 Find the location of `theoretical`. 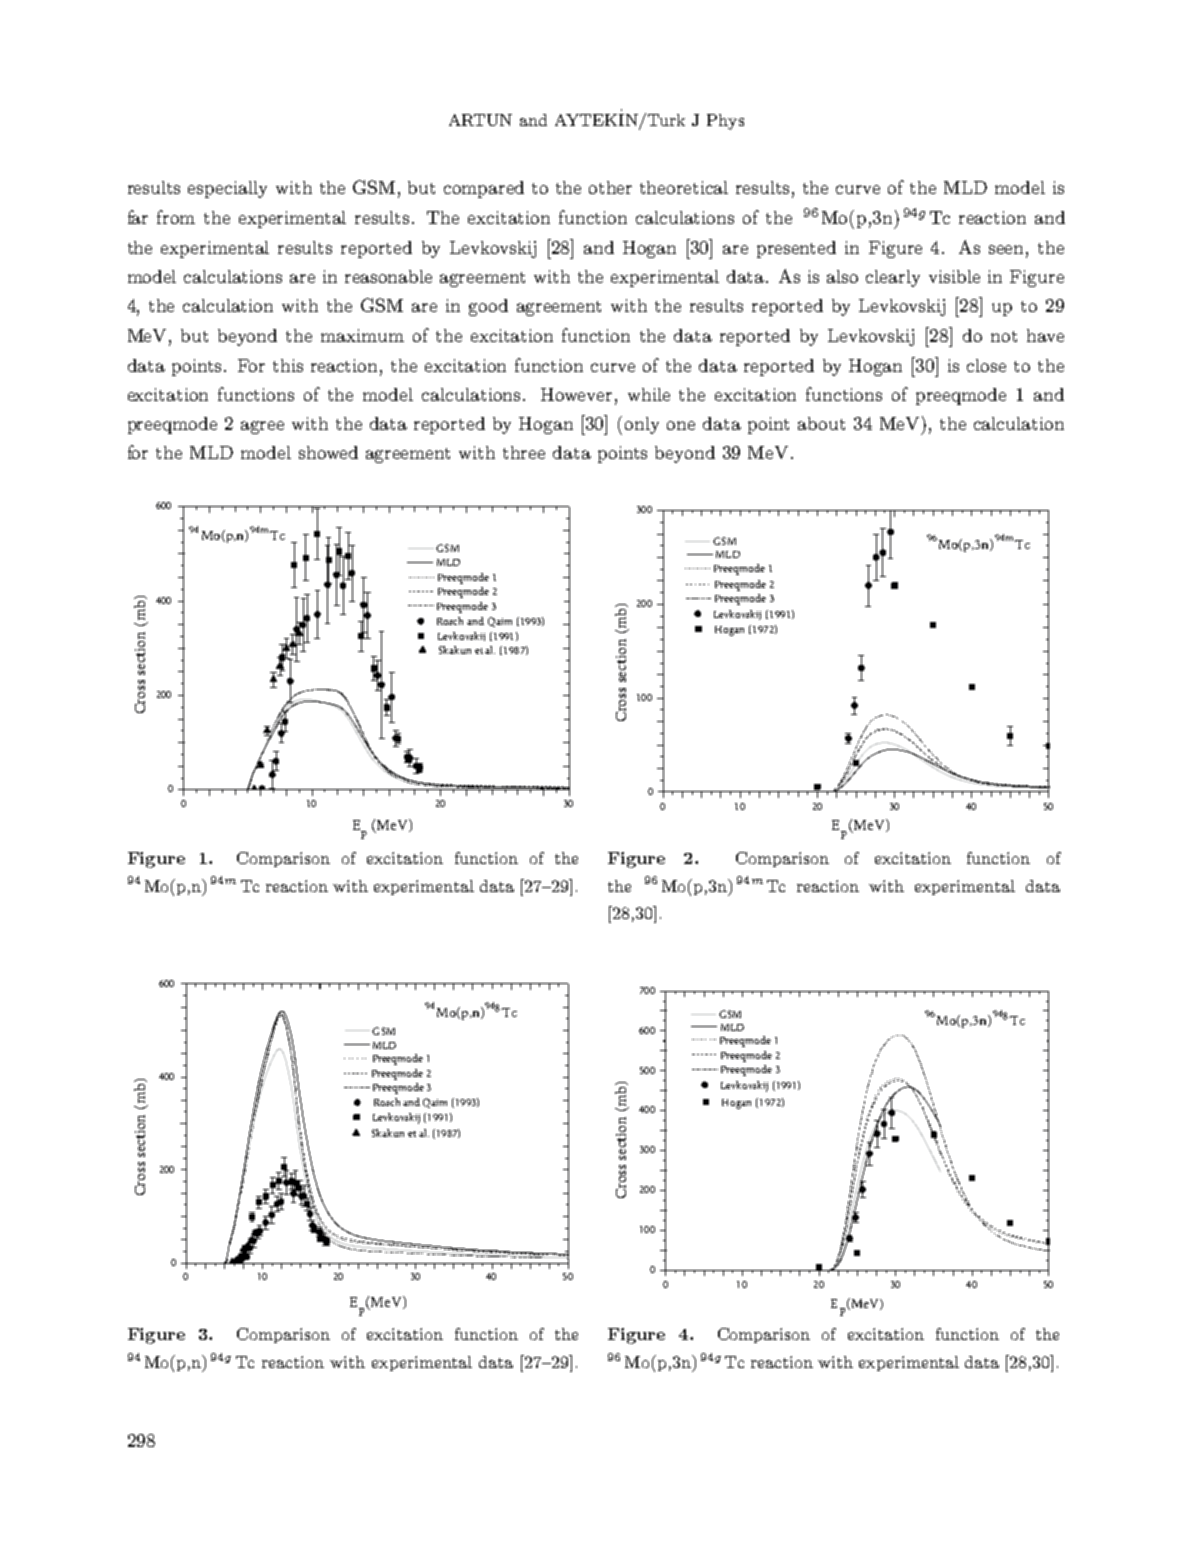

theoretical is located at coordinates (684, 187).
